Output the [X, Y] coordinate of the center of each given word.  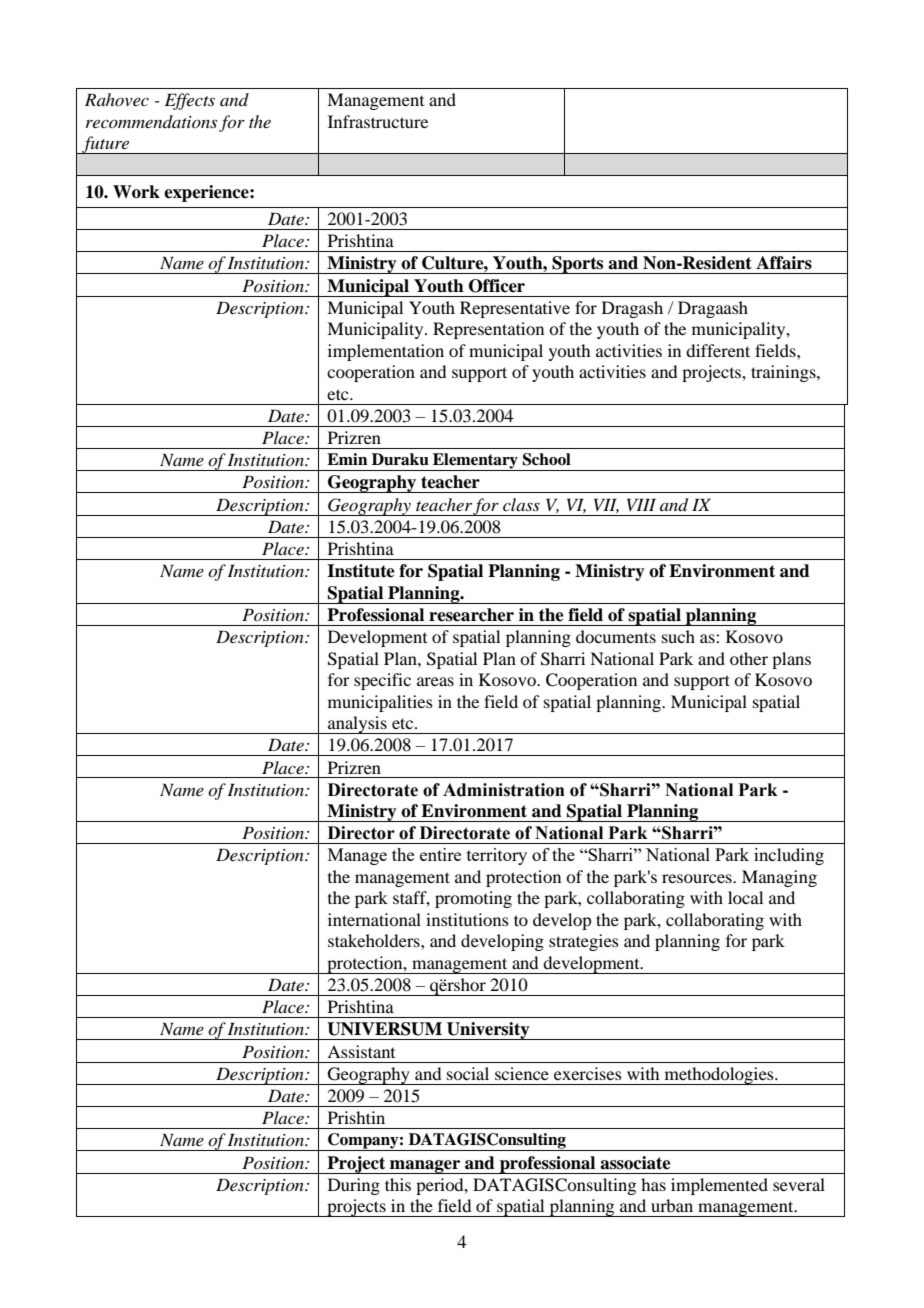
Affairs [784, 263]
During [354, 1186]
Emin [347, 459]
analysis [357, 725]
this [398, 1184]
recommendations [151, 121]
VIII [641, 504]
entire [440, 854]
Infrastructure [378, 121]
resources [698, 878]
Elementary [475, 462]
